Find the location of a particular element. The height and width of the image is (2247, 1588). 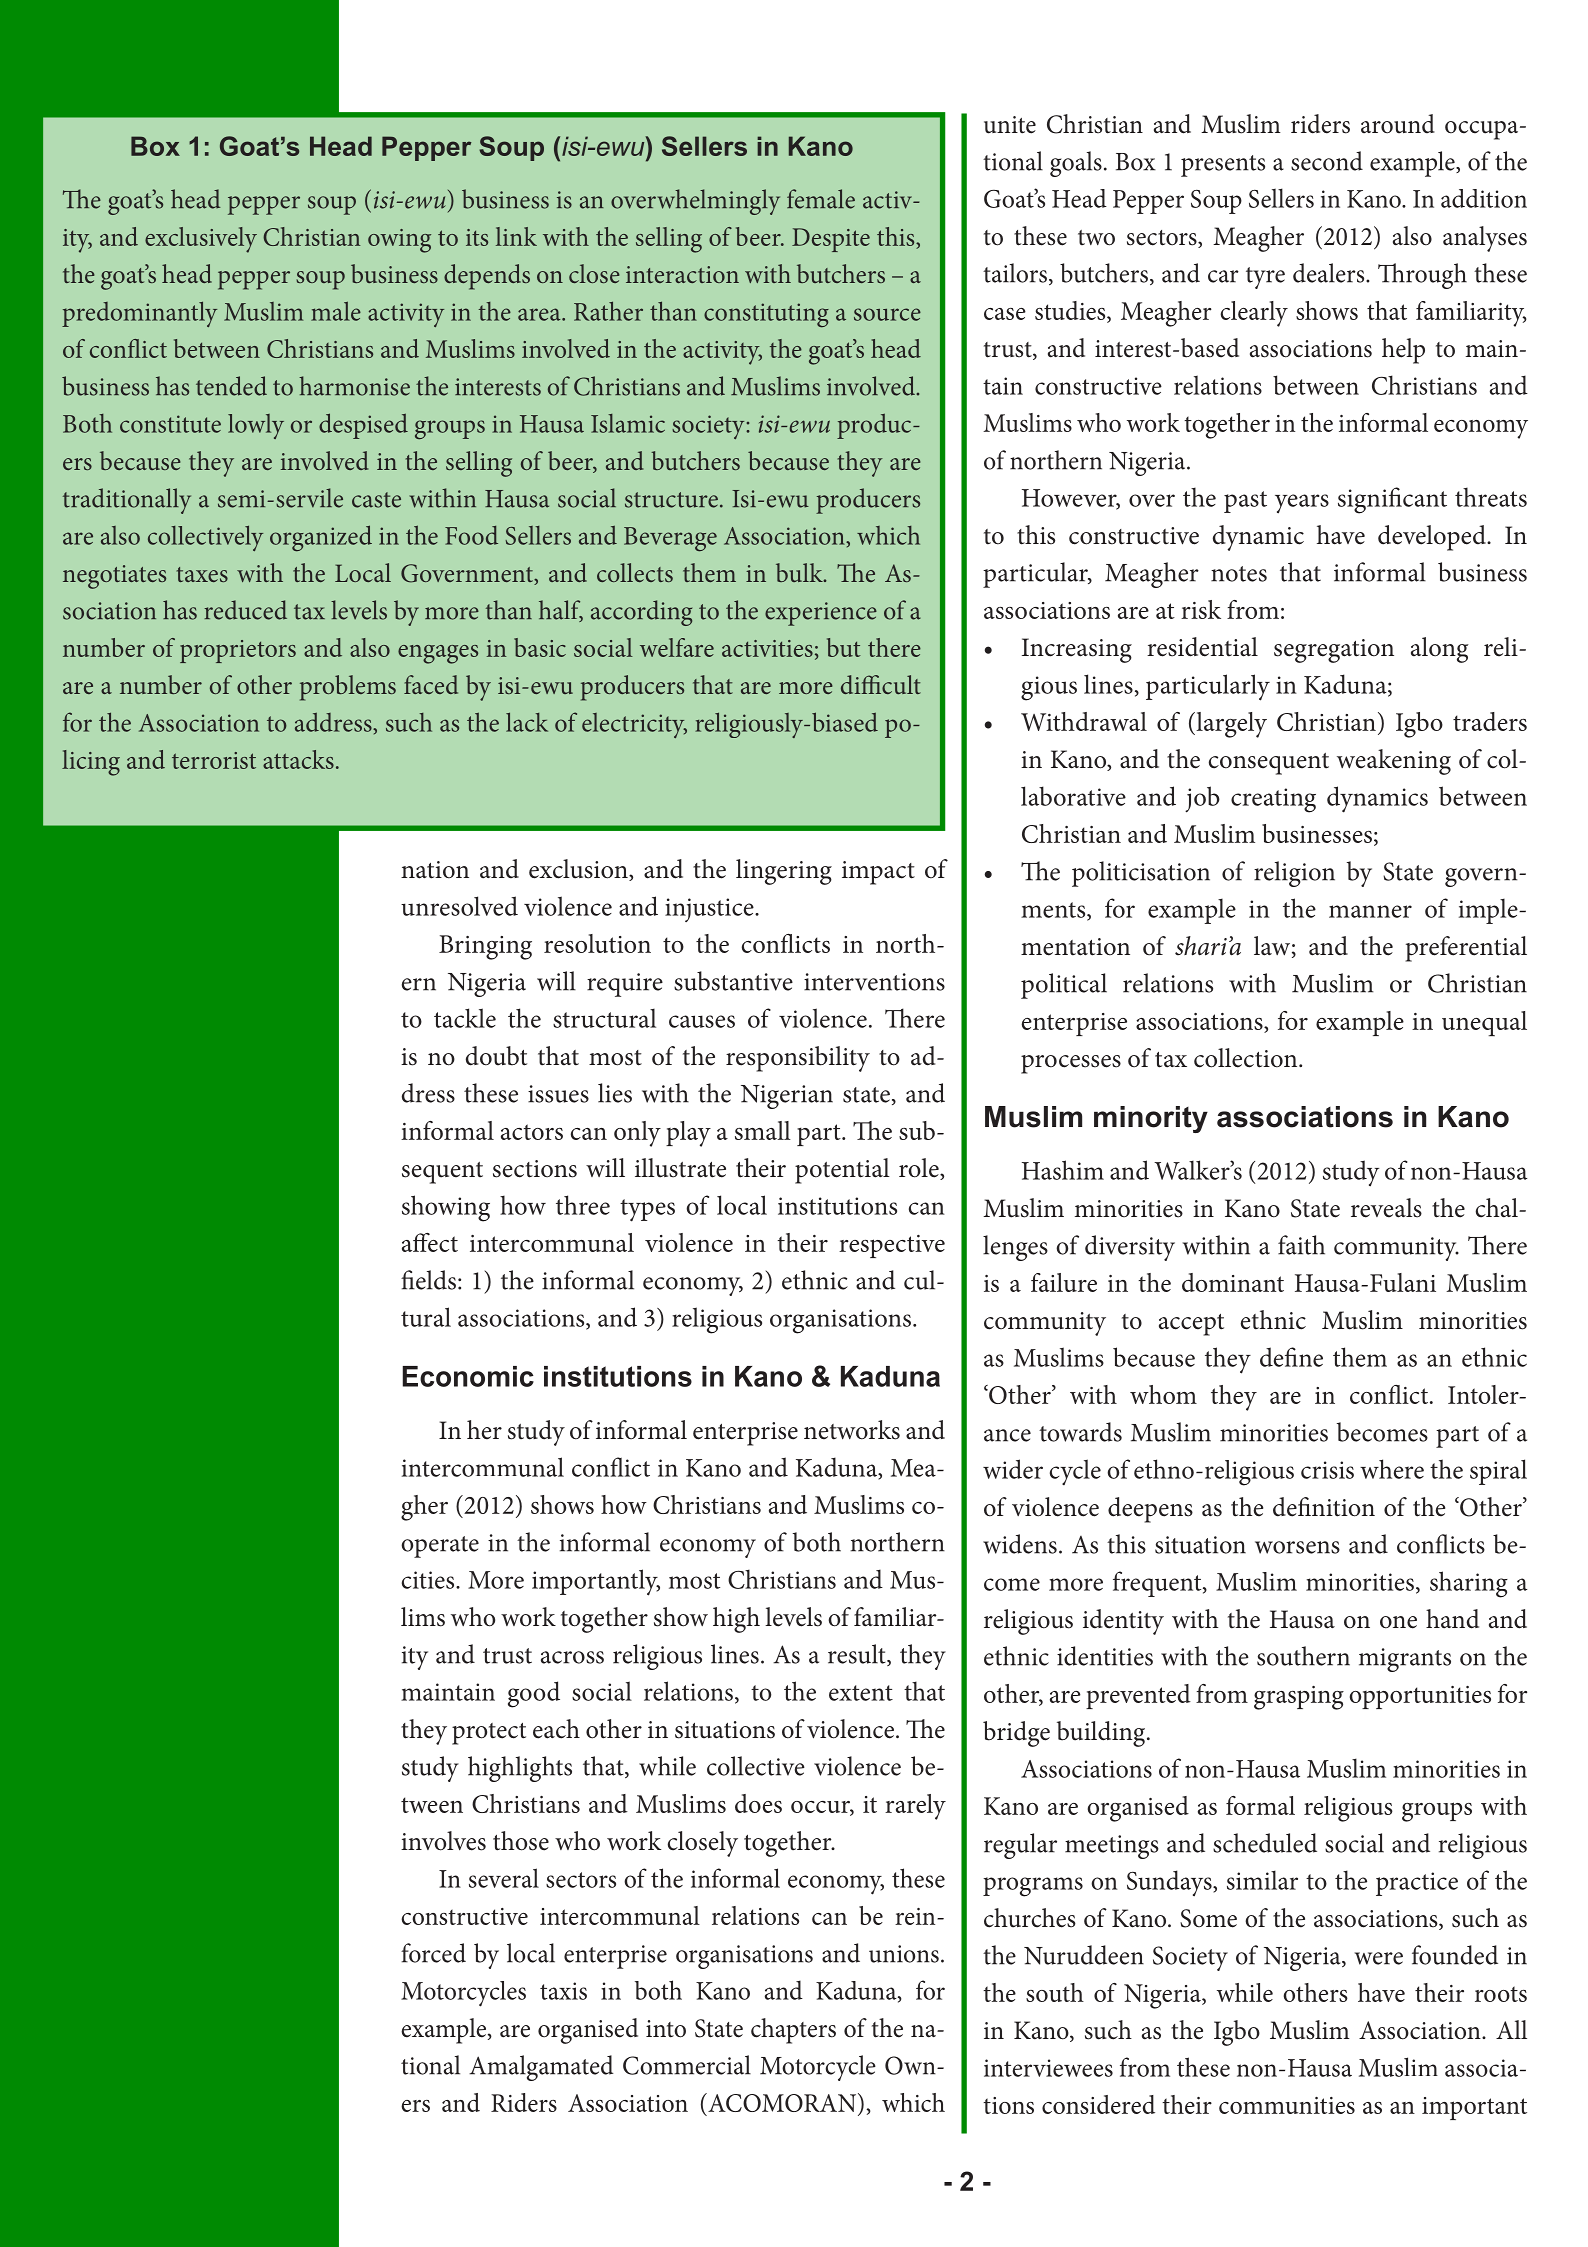

crisis is located at coordinates (1327, 1470).
